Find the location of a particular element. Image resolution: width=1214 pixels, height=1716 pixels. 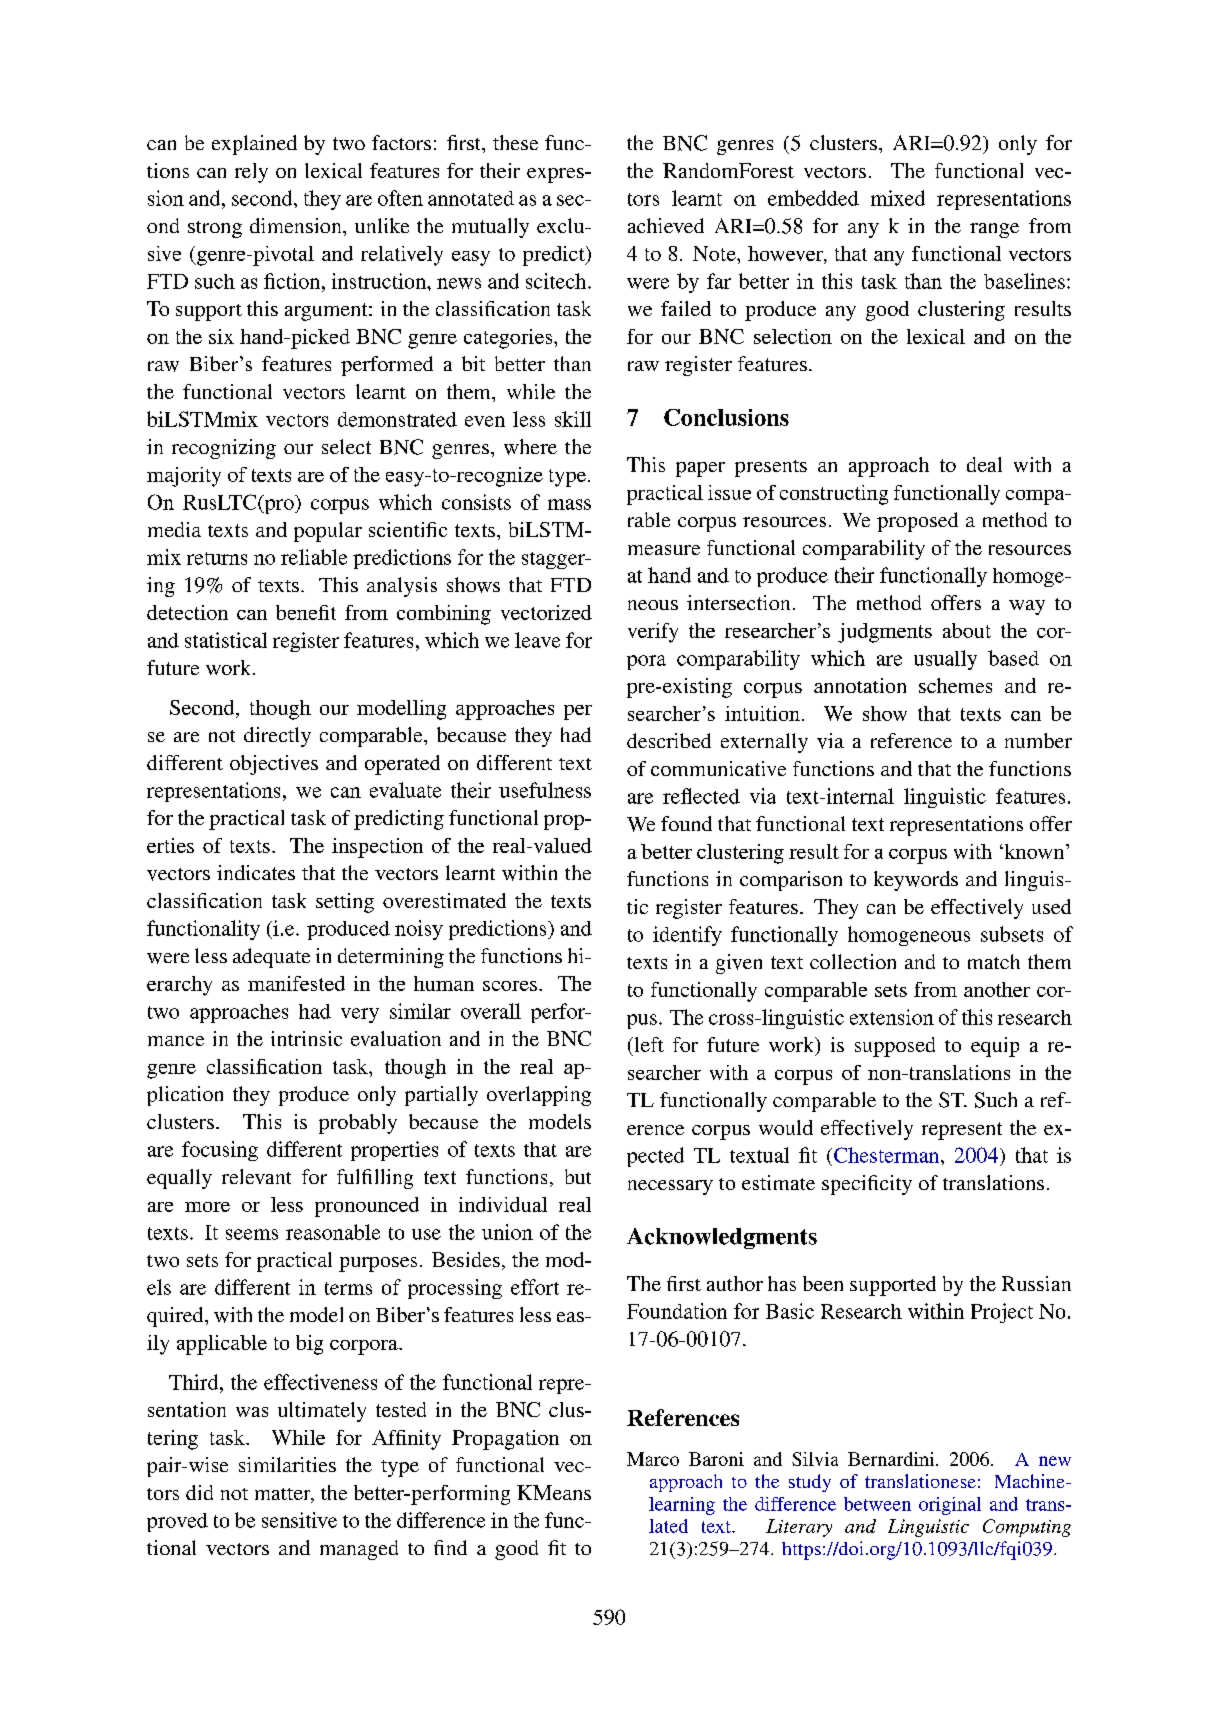

indicates is located at coordinates (256, 872).
